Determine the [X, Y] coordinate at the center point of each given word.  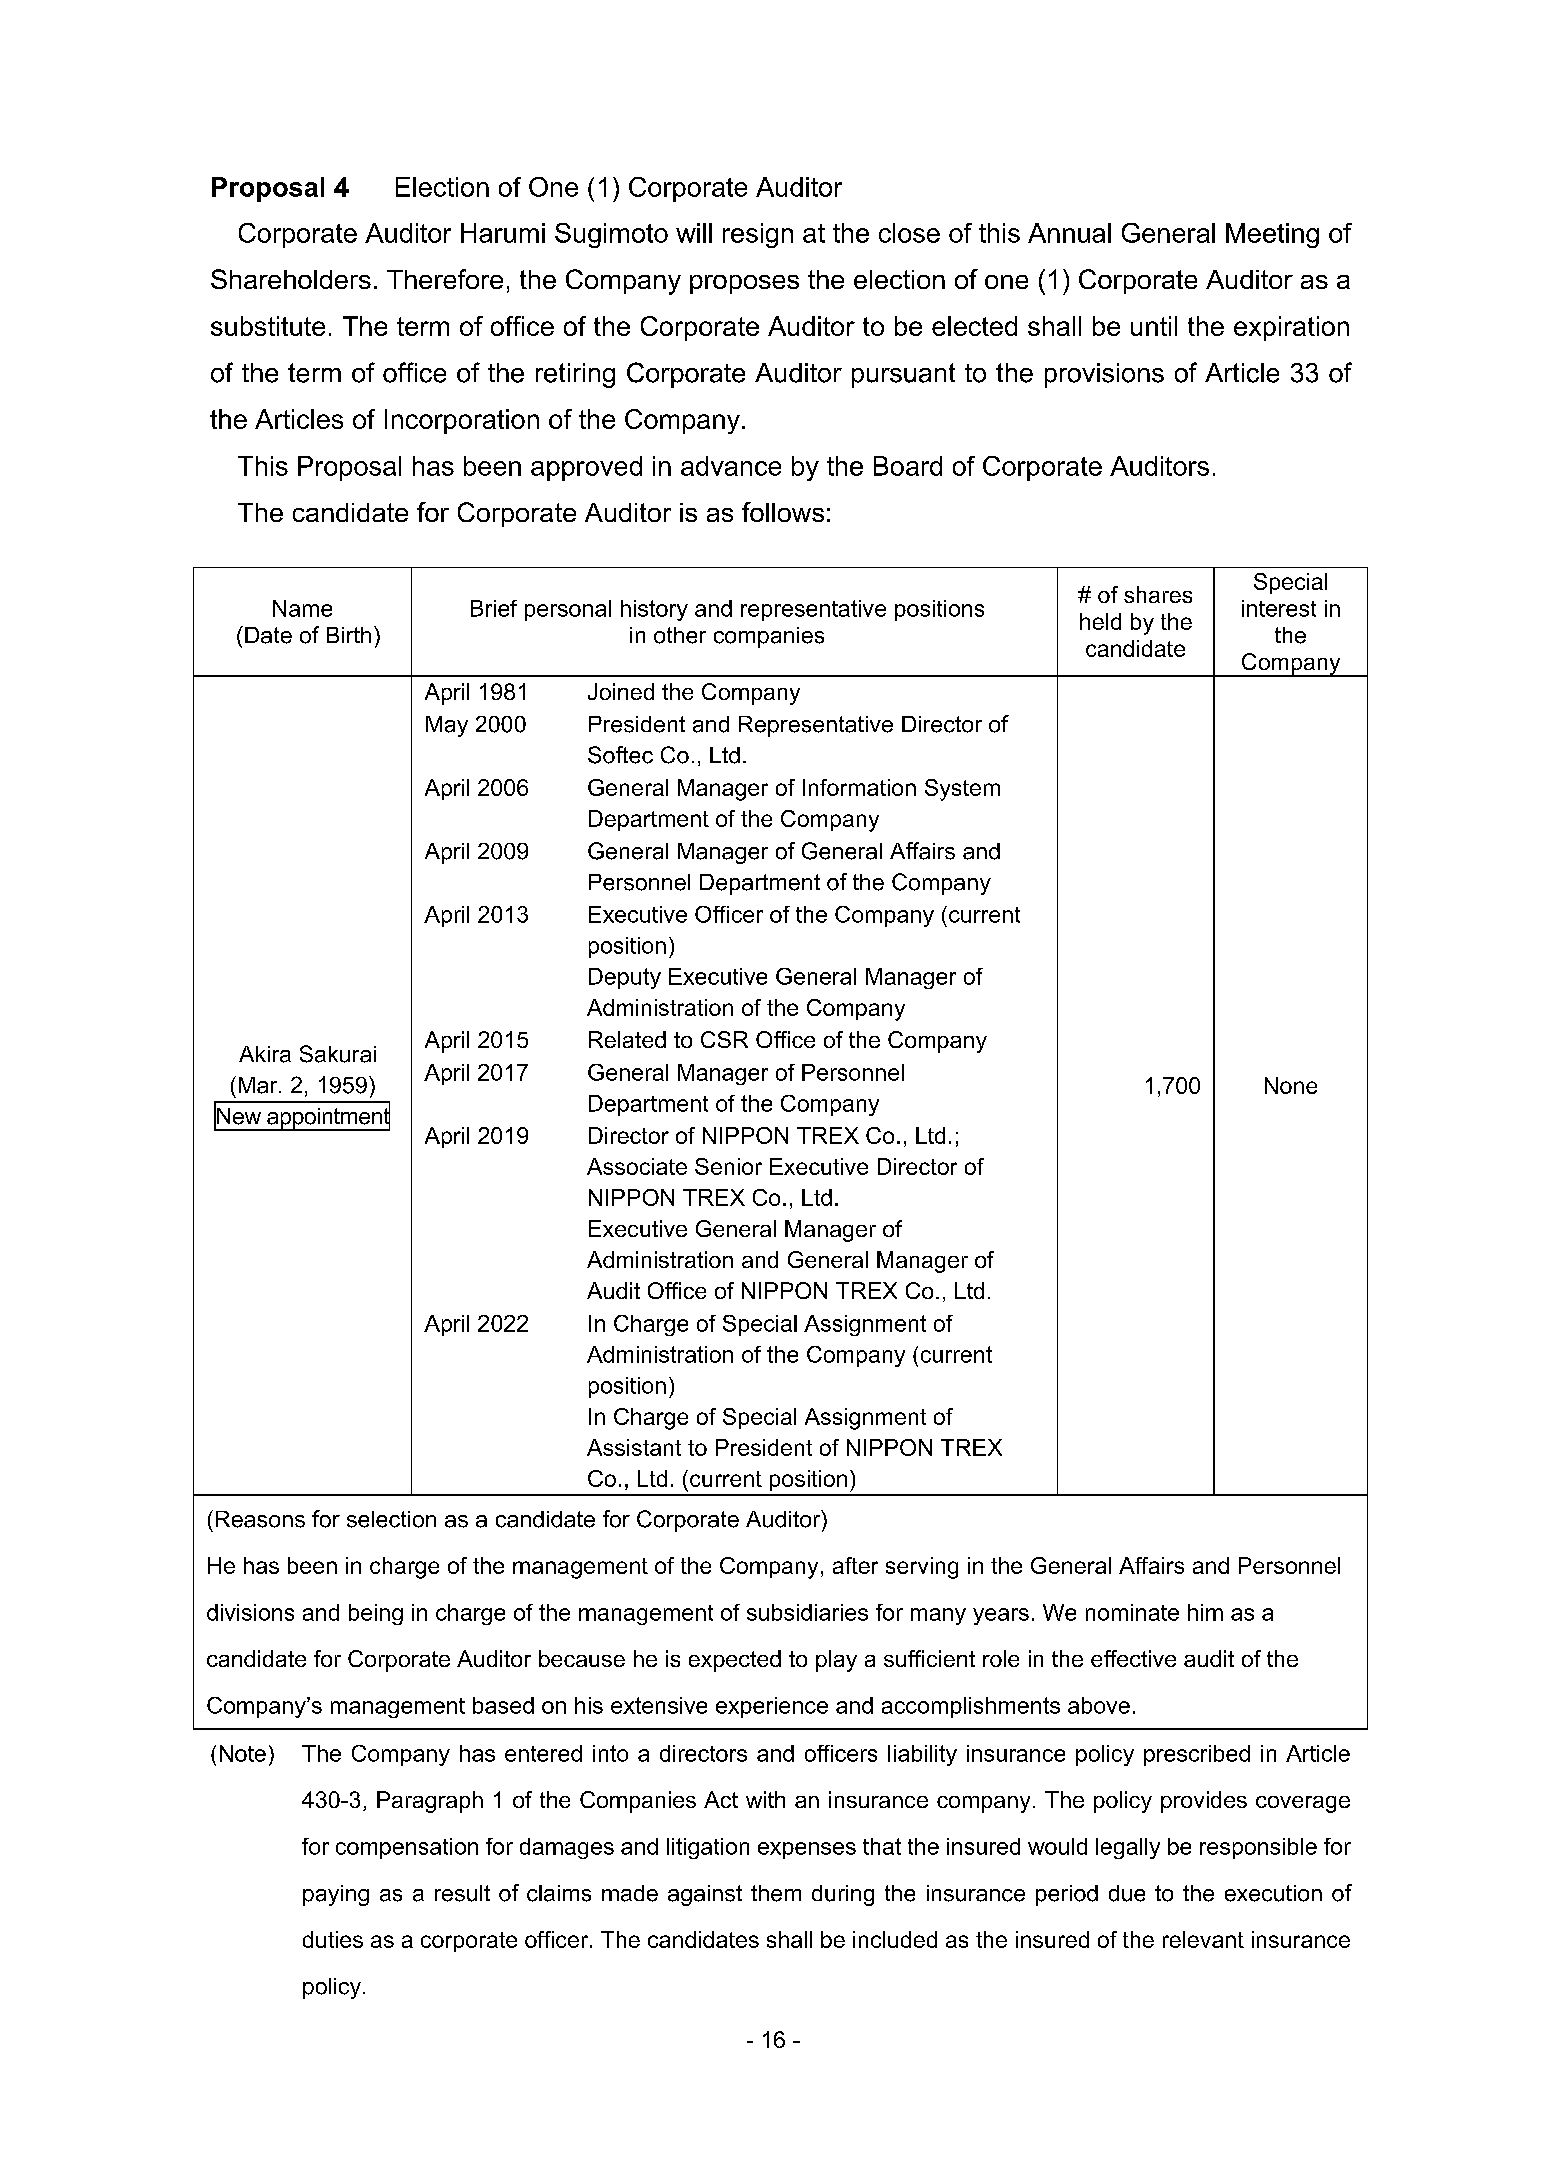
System [962, 790]
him [1205, 1612]
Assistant [634, 1447]
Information [859, 787]
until [1154, 326]
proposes [744, 284]
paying [336, 1895]
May [447, 726]
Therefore [445, 279]
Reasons [260, 1519]
